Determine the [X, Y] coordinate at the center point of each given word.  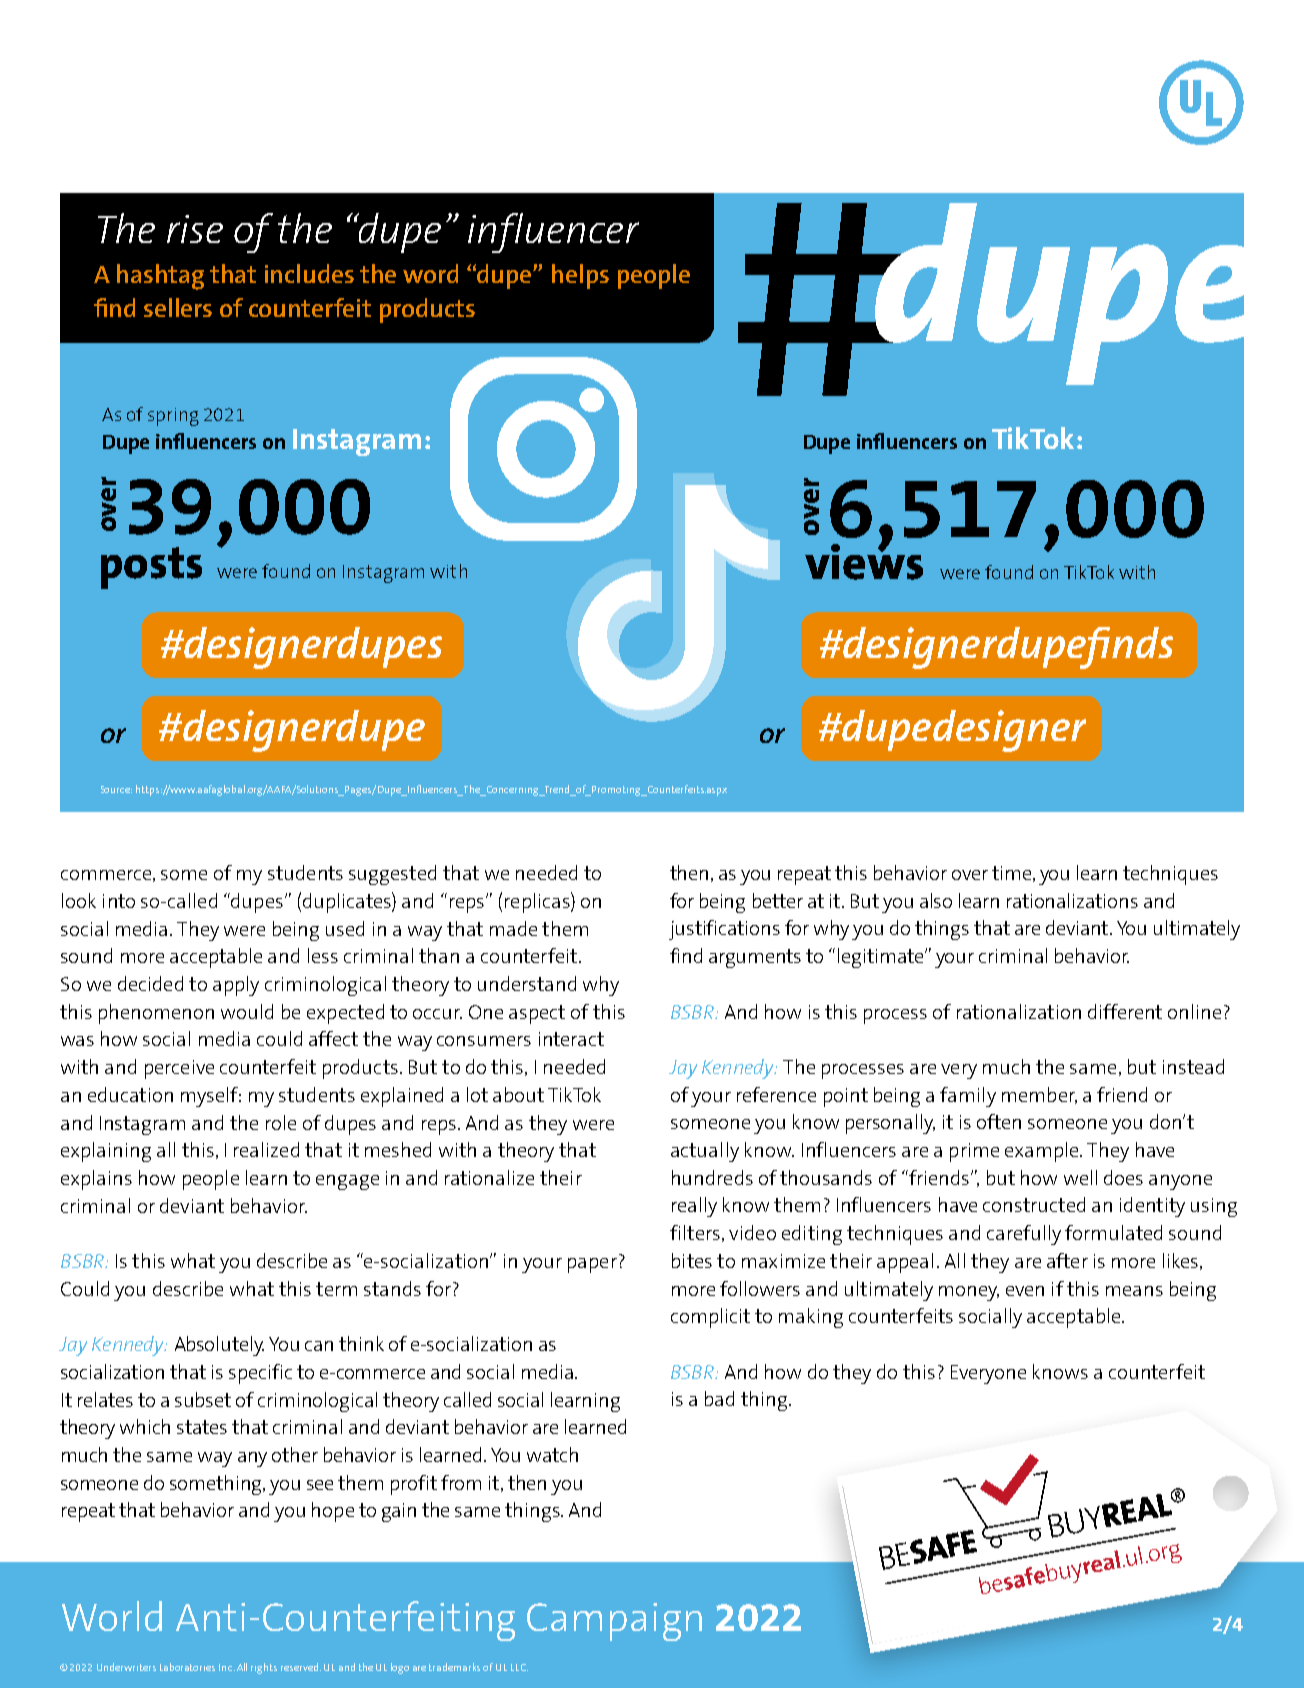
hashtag [160, 277]
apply [236, 986]
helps [580, 276]
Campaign [614, 1622]
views [864, 560]
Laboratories [187, 1667]
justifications [724, 930]
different [1125, 1011]
